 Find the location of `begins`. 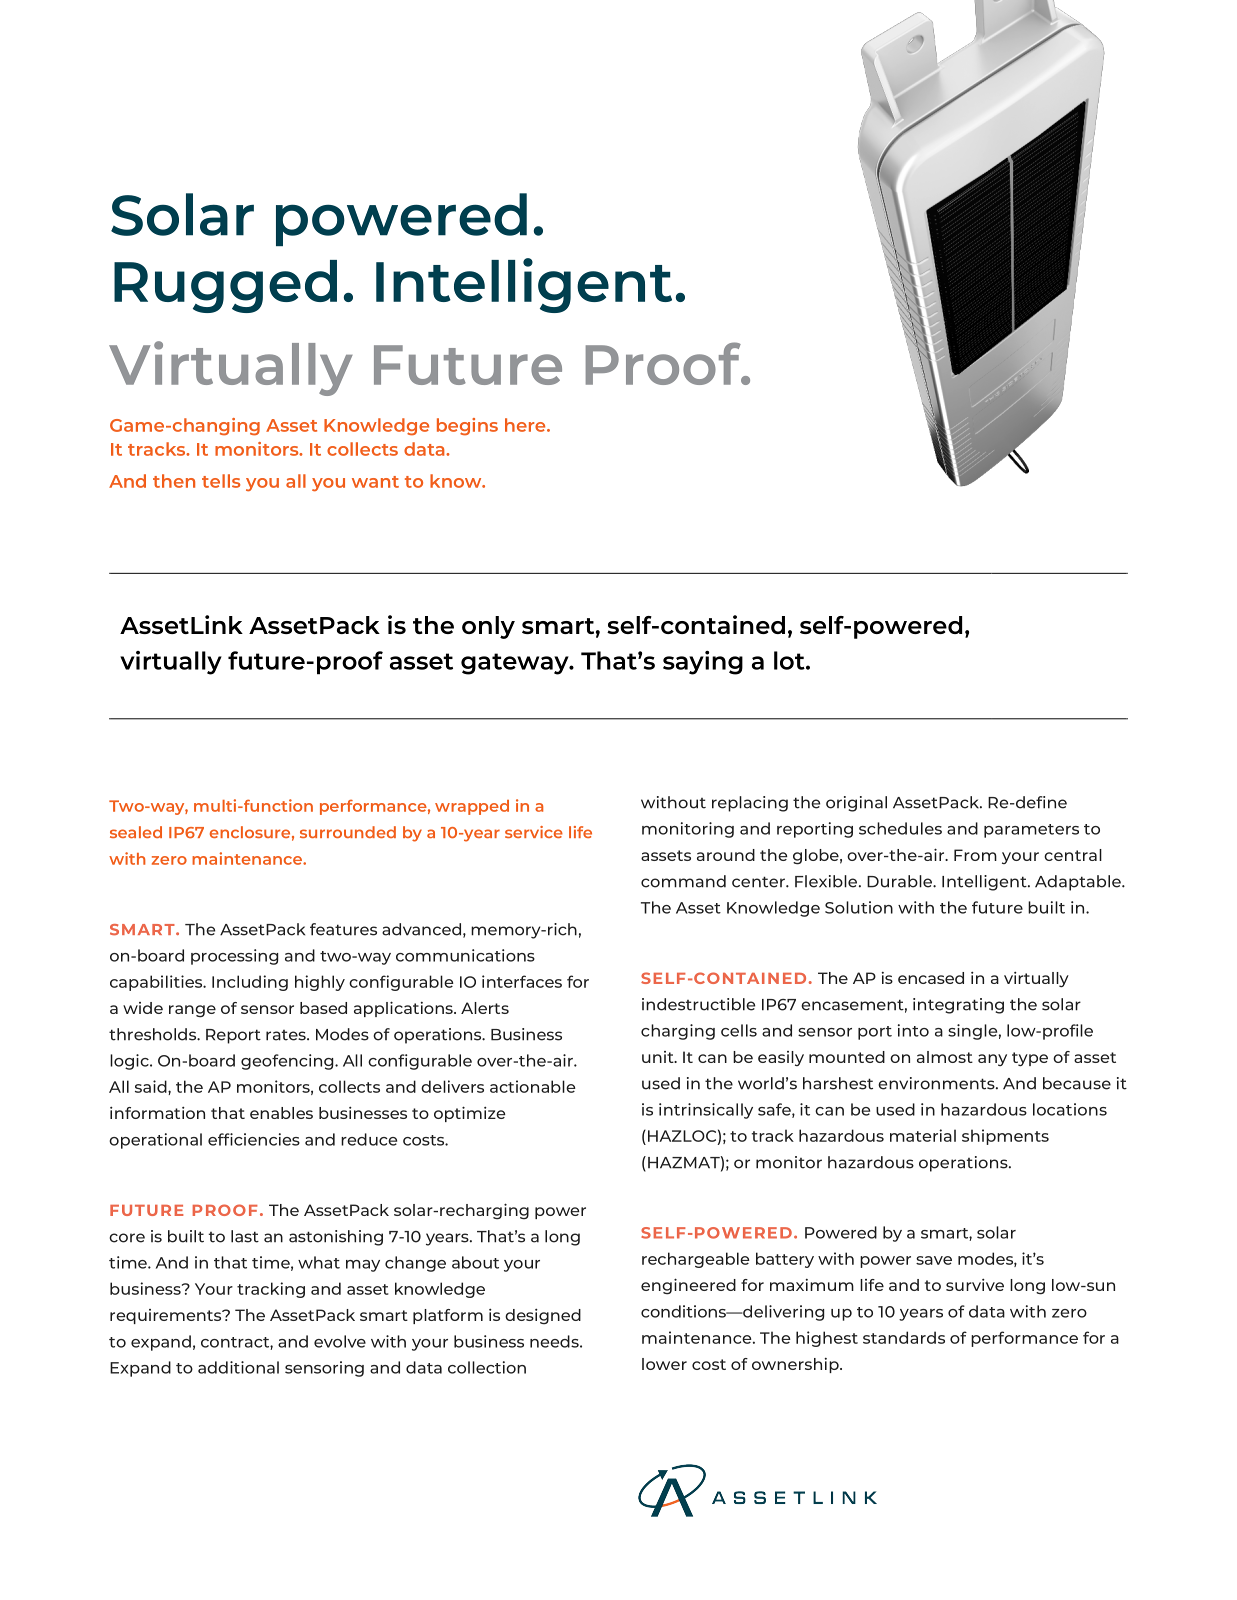

begins is located at coordinates (467, 427).
